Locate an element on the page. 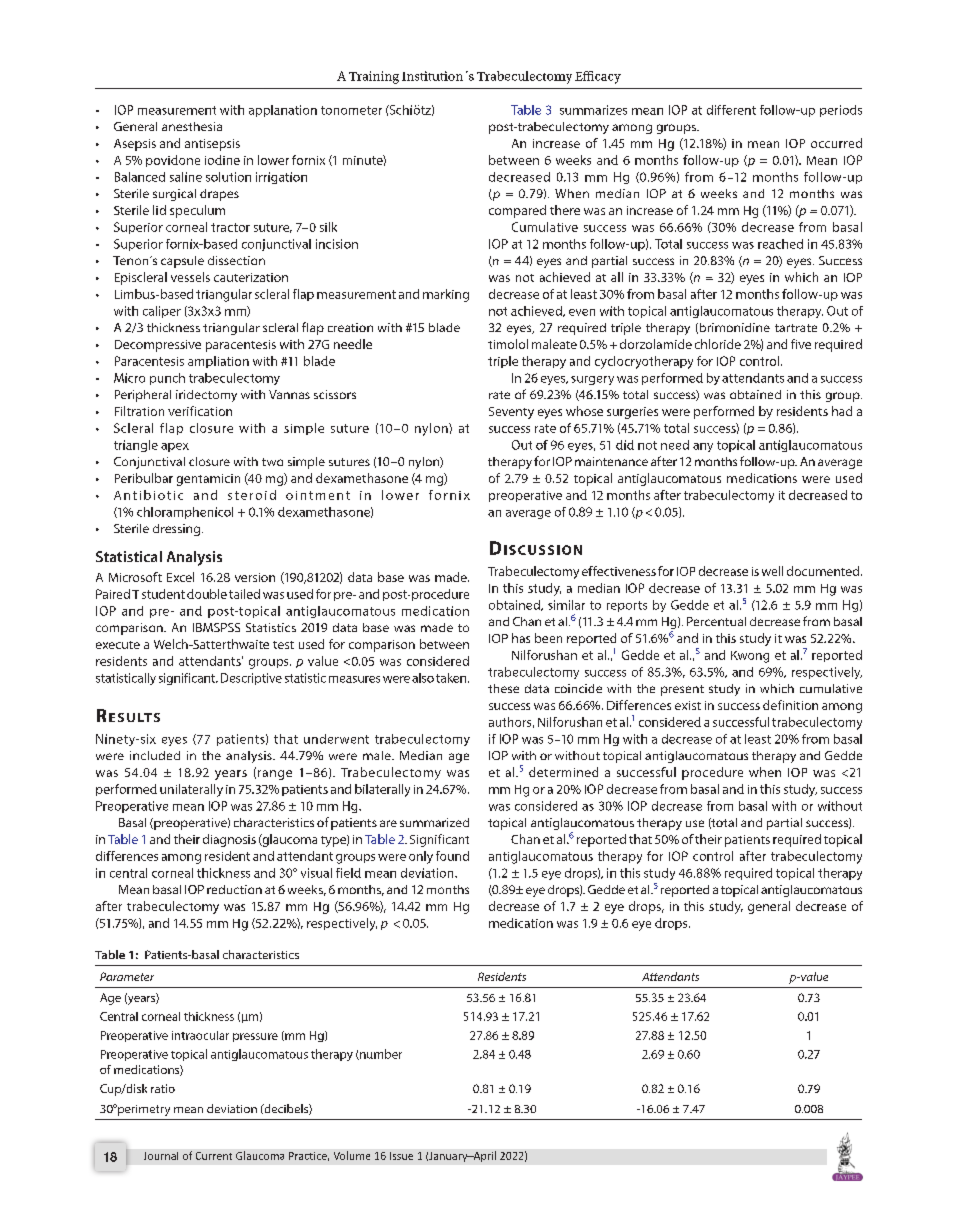 This page has width=958, height=1232. double is located at coordinates (207, 594).
